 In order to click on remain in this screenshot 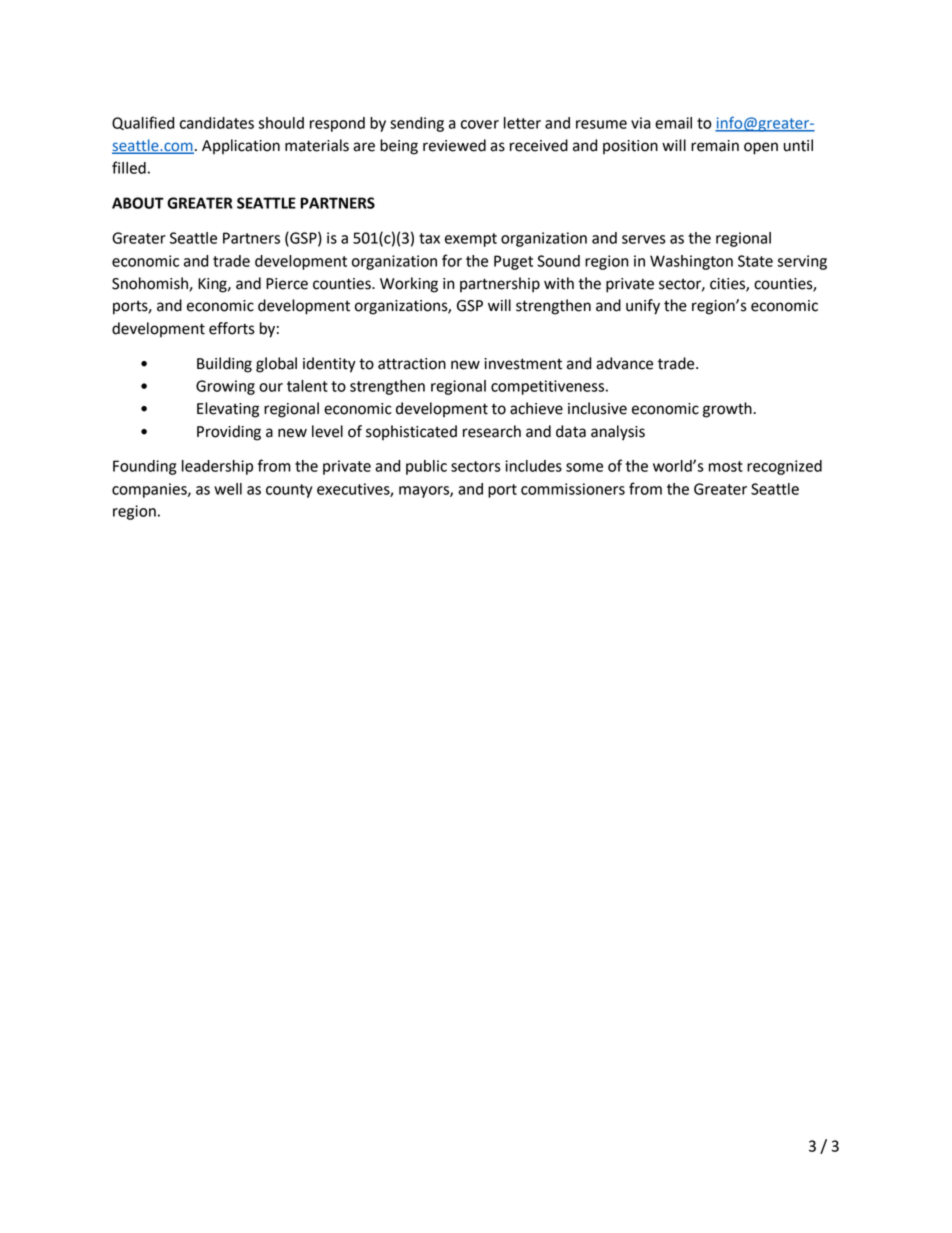, I will do `click(715, 146)`.
